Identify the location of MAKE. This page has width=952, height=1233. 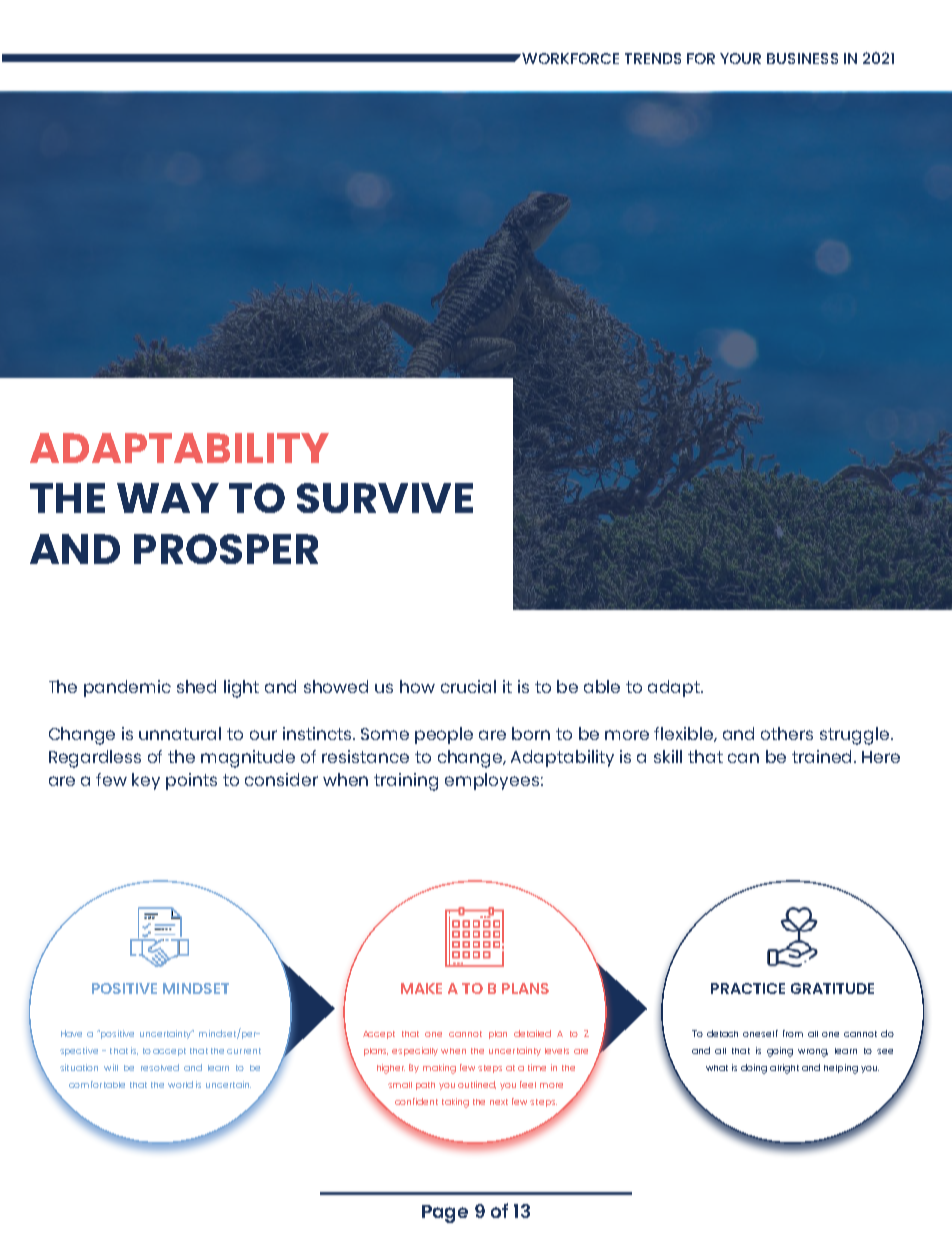
(421, 988).
